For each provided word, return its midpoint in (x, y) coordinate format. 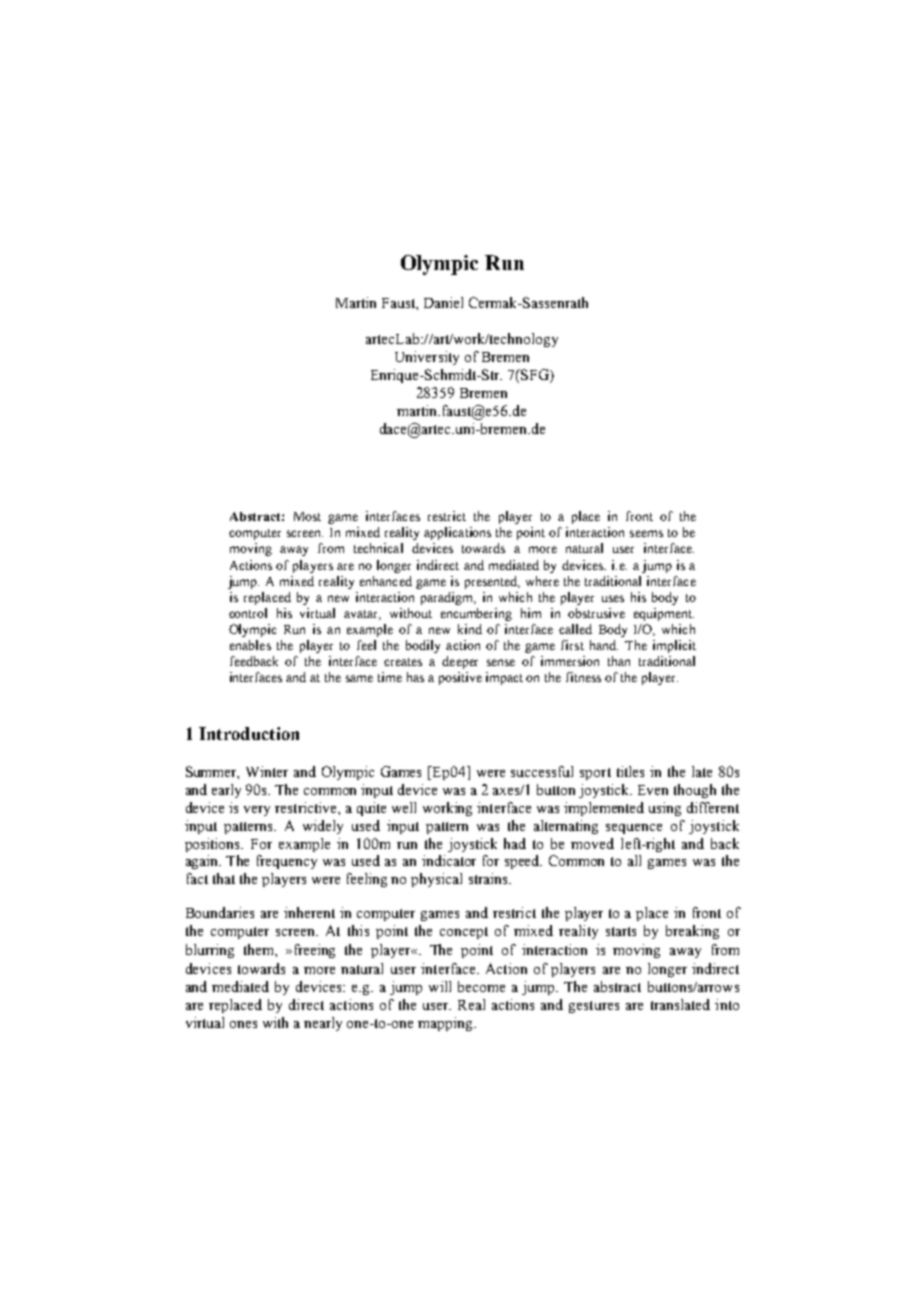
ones (243, 1024)
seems (646, 533)
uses (613, 598)
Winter (267, 771)
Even (653, 790)
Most (307, 516)
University (427, 358)
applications (457, 533)
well (404, 807)
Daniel (443, 302)
